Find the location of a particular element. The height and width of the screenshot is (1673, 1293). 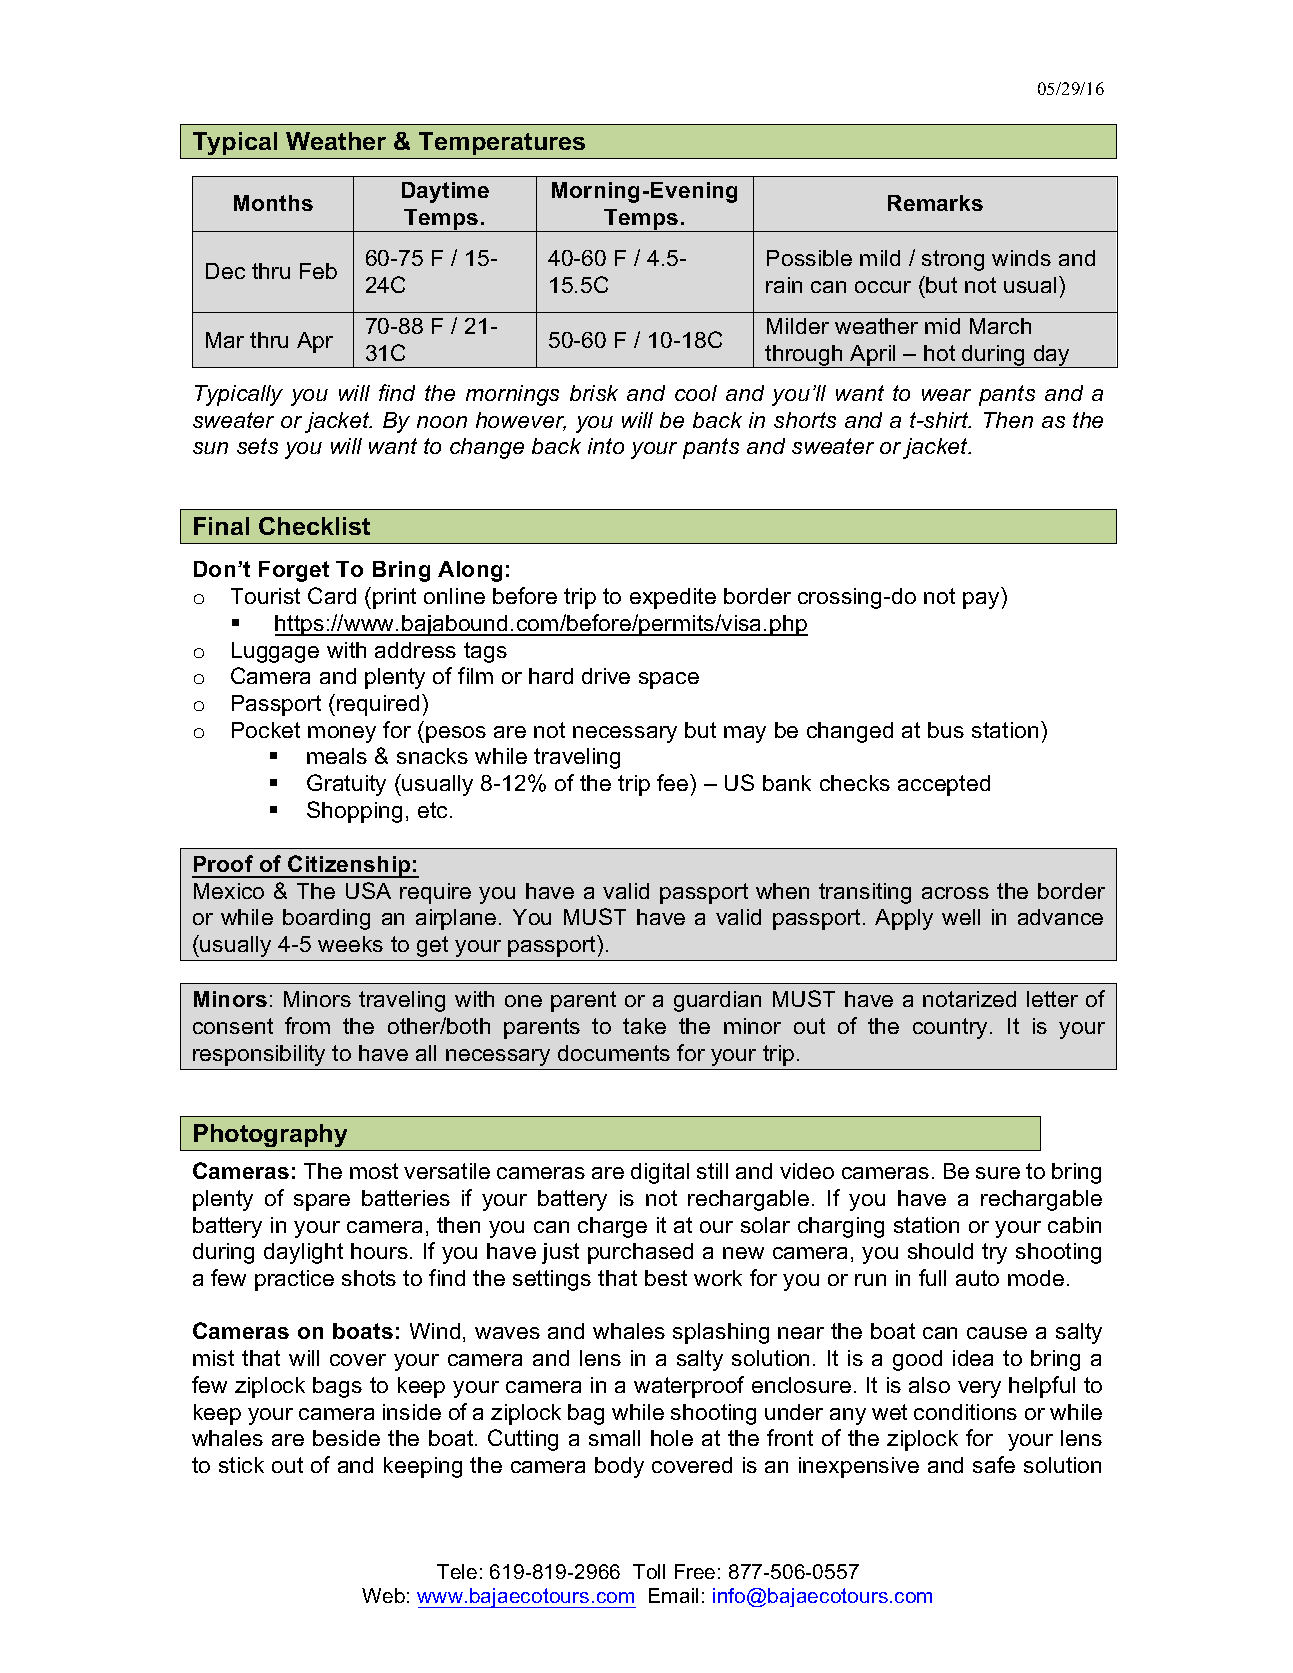

Toll is located at coordinates (649, 1571).
